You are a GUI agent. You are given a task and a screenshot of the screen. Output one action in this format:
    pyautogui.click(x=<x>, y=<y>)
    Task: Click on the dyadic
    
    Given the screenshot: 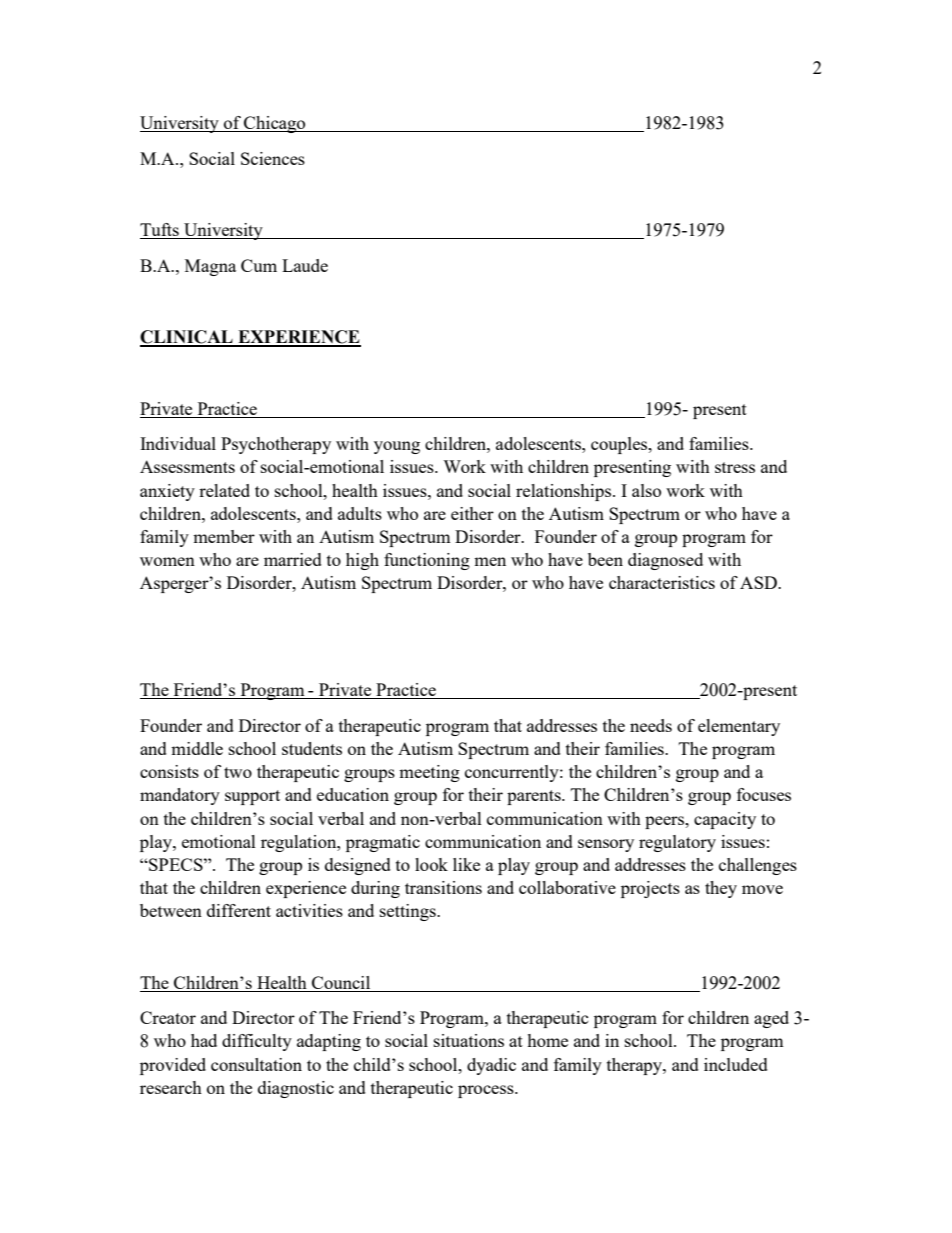 What is the action you would take?
    pyautogui.click(x=491, y=1066)
